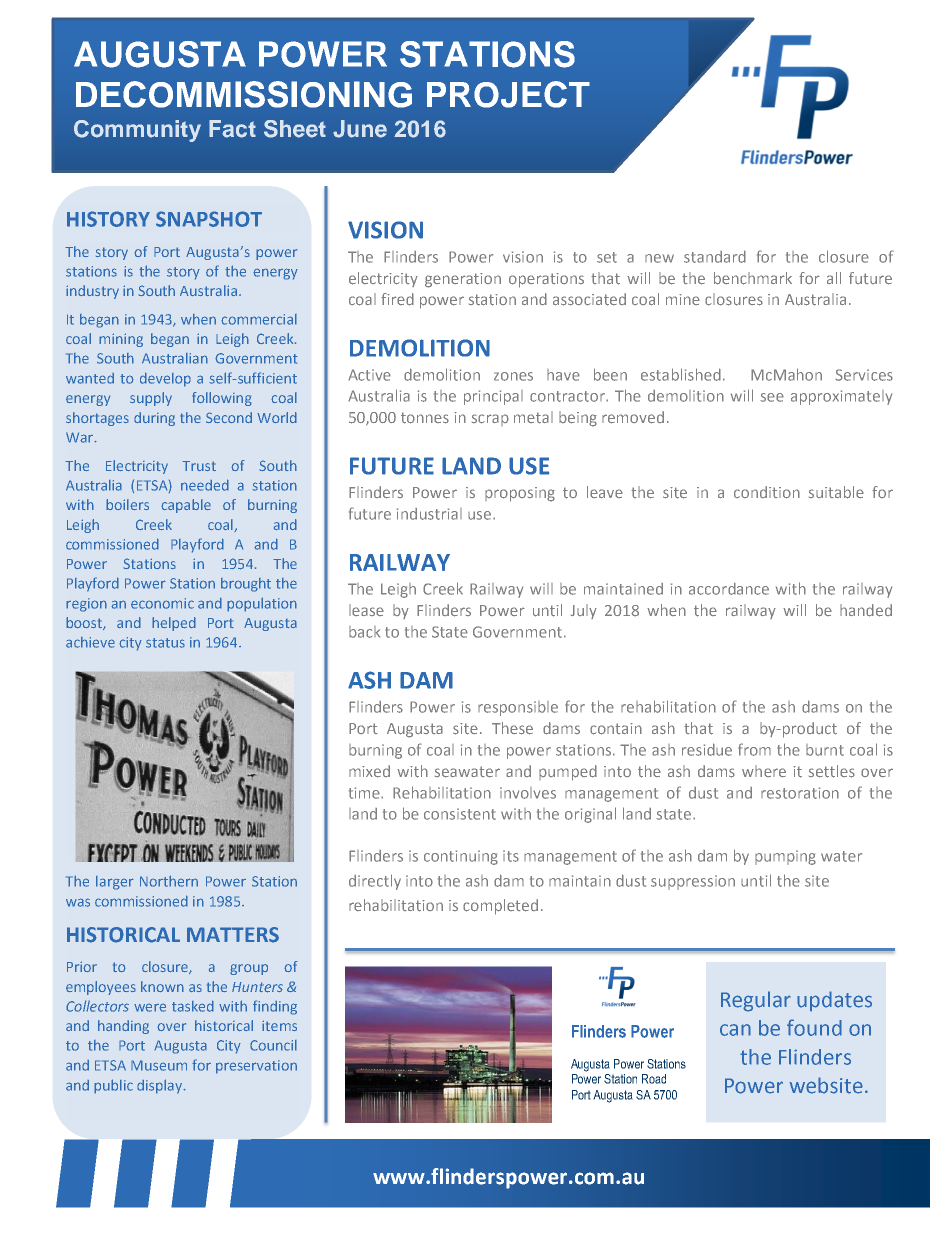 The height and width of the image is (1233, 952). Describe the element at coordinates (508, 94) in the image. I see `PROJECT` at that location.
